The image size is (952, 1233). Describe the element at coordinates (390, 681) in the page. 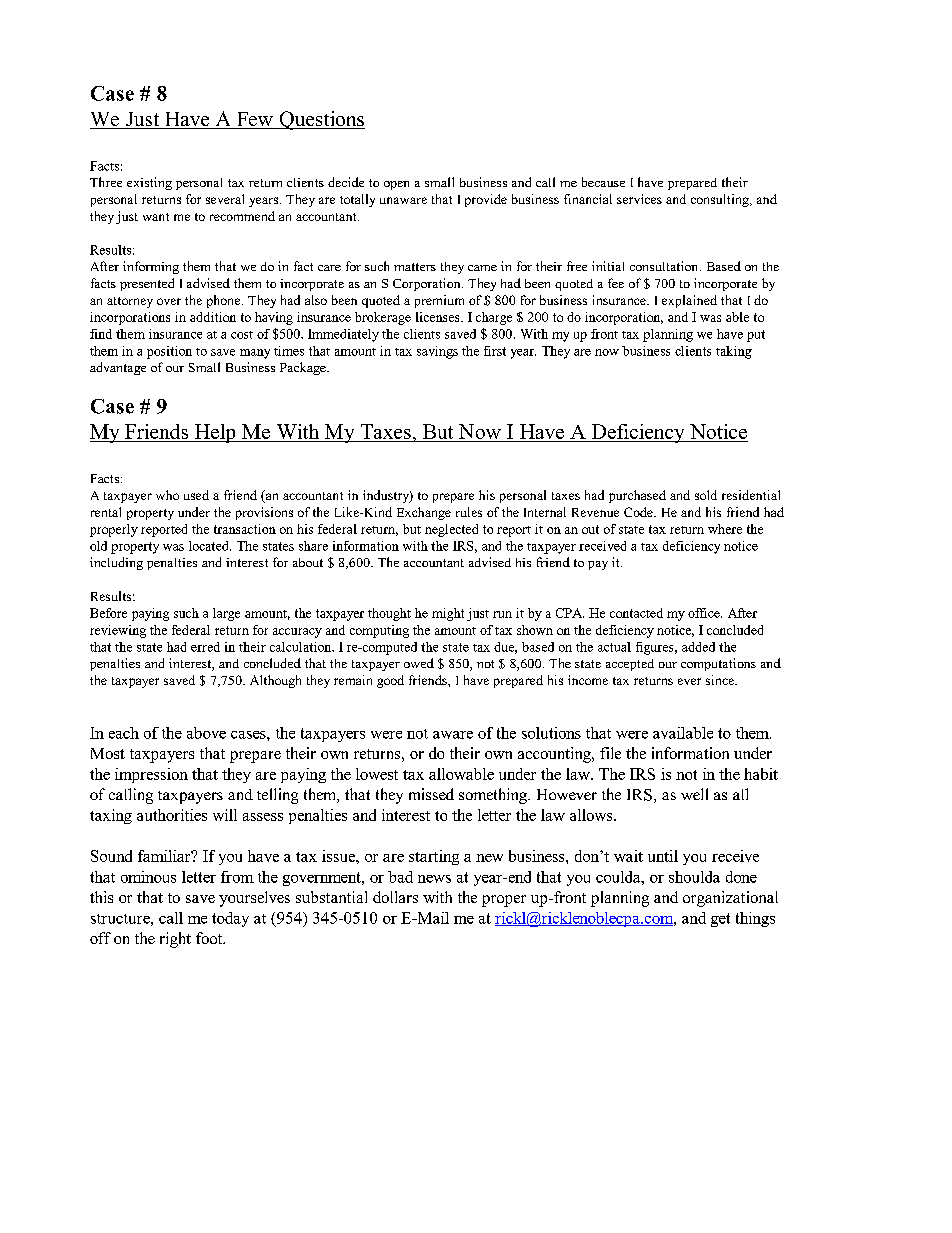

I see `good` at that location.
